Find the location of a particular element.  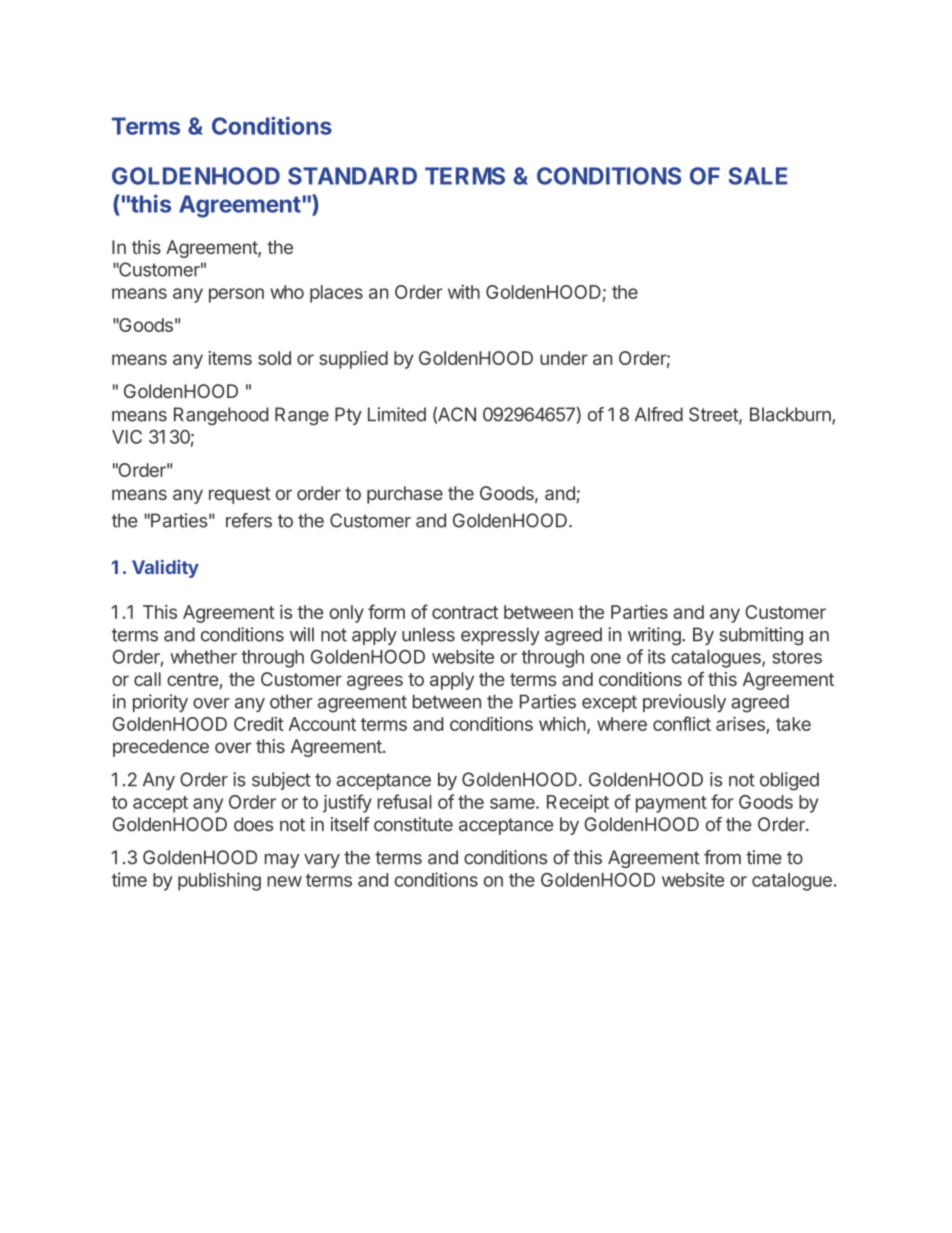

purchase is located at coordinates (405, 495).
